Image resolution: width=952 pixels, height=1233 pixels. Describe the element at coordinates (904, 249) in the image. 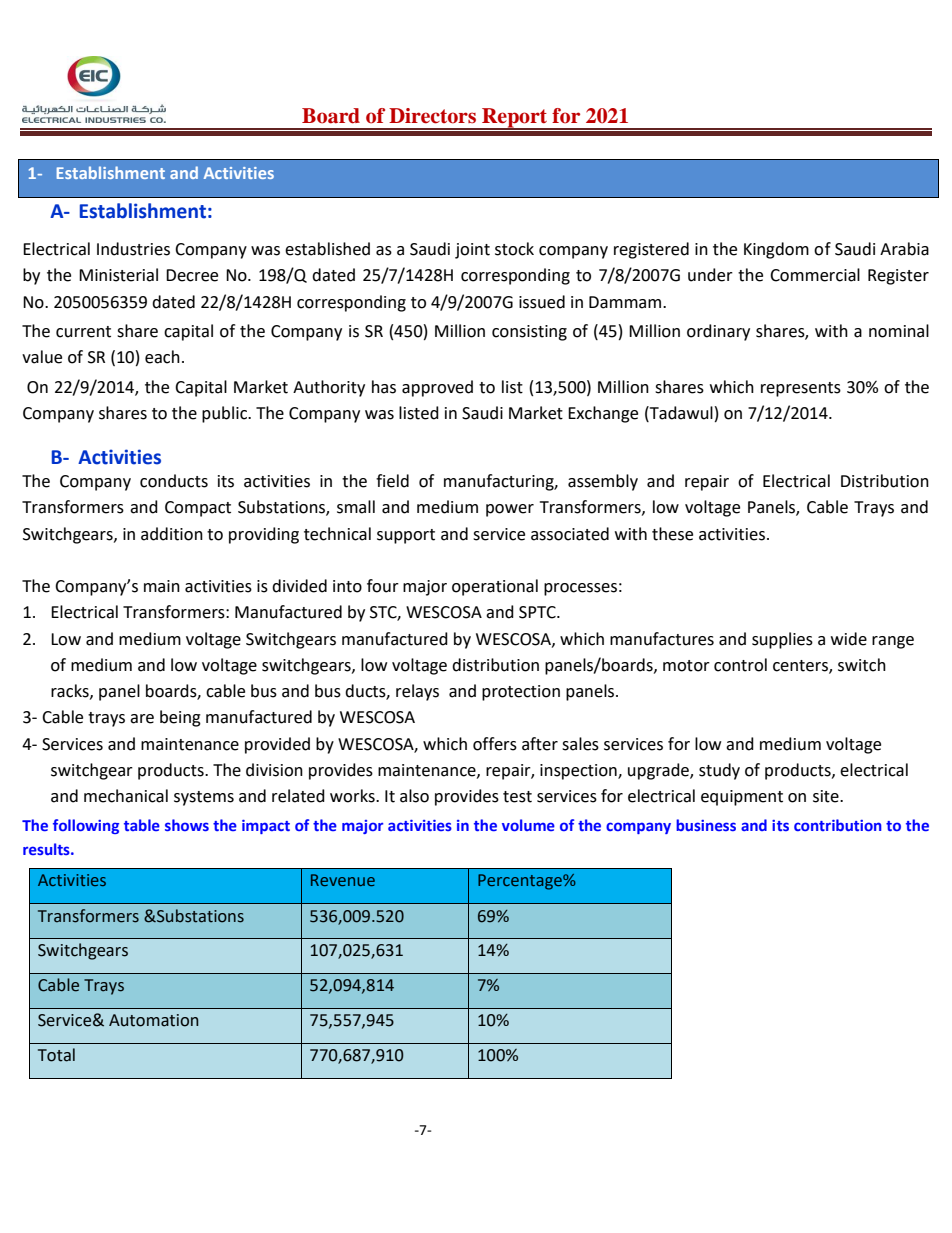

I see `Arabia` at that location.
